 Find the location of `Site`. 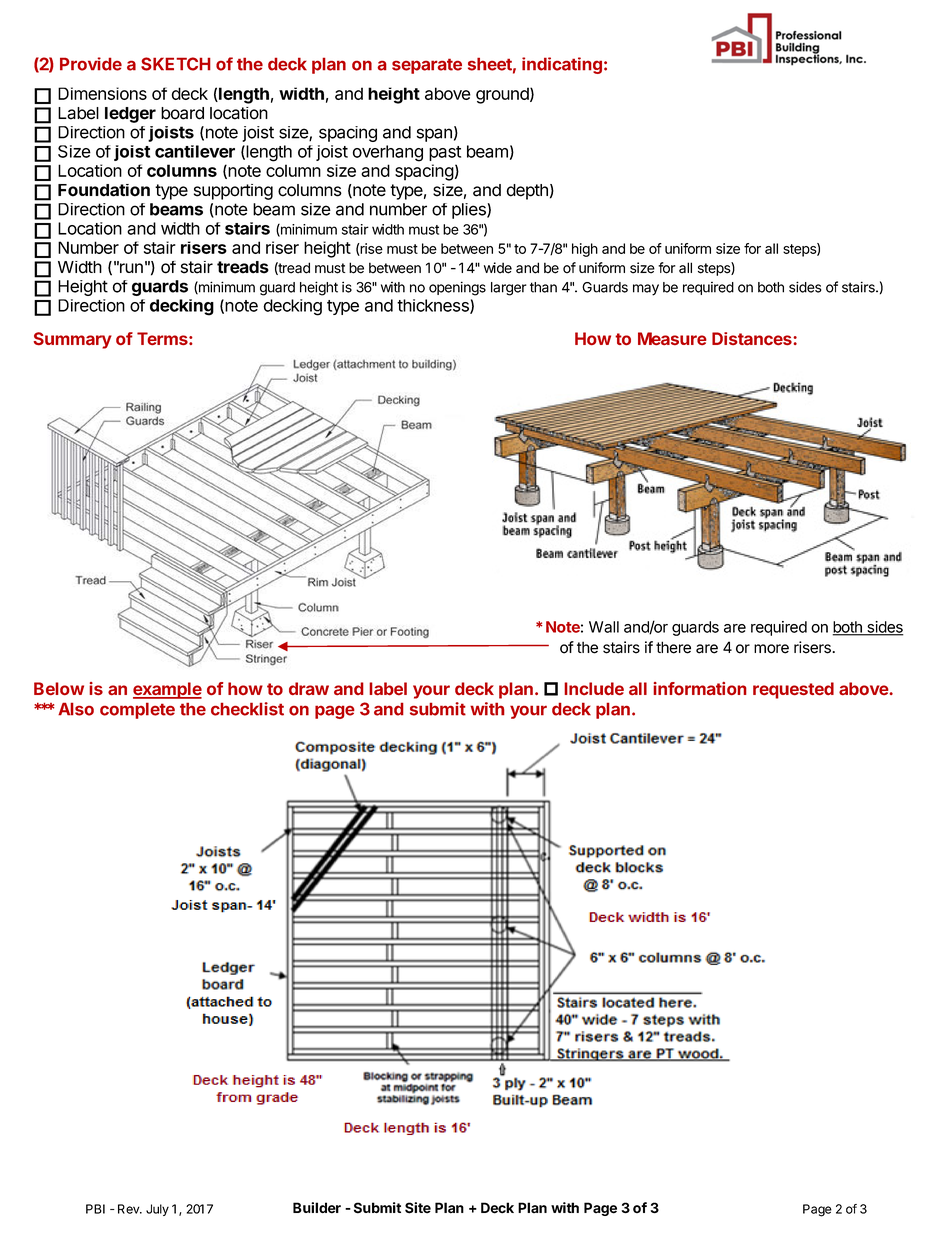

Site is located at coordinates (418, 1208).
